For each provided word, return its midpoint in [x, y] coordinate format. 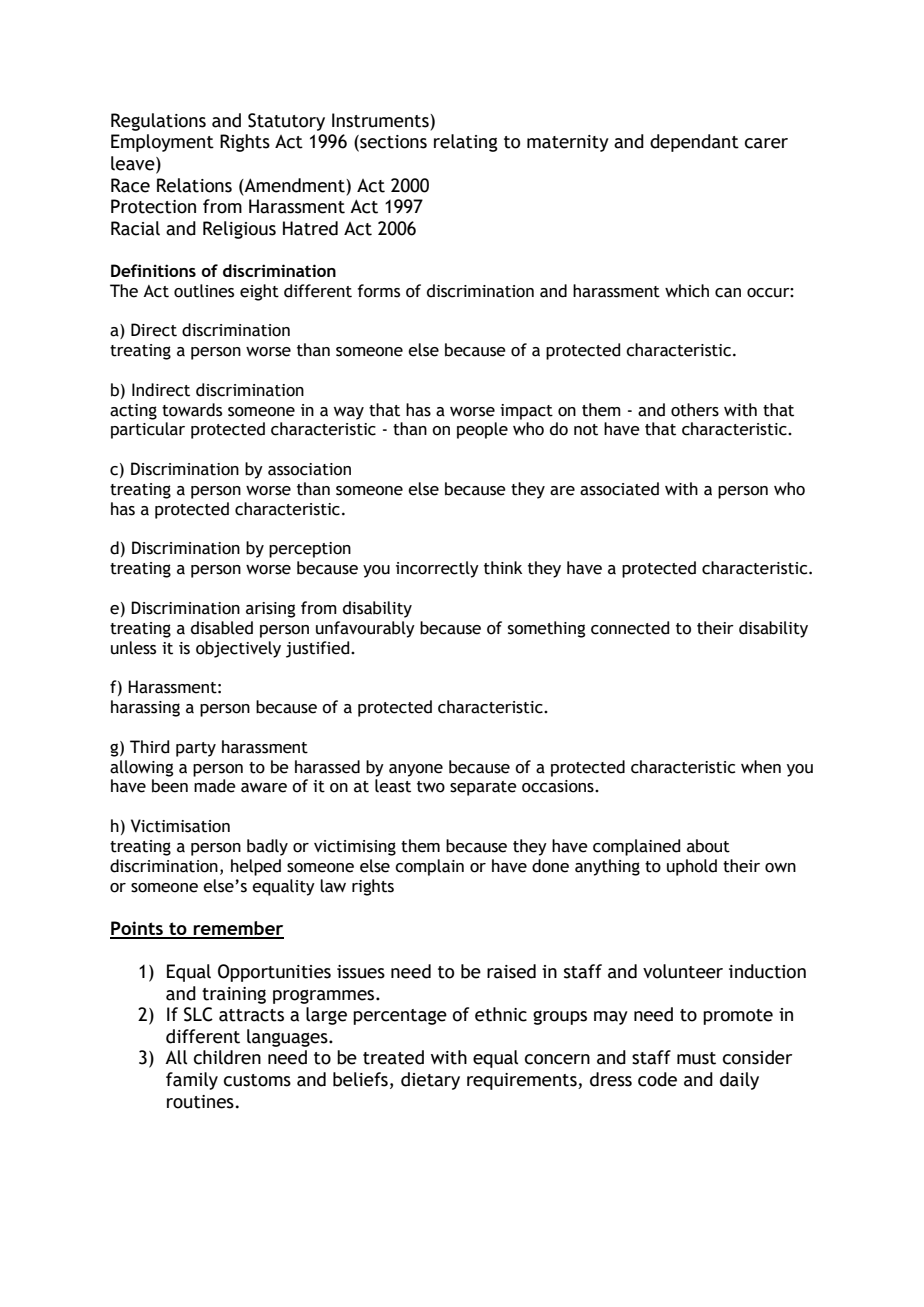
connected [630, 628]
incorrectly [437, 569]
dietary [430, 1081]
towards [192, 410]
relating [466, 143]
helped [256, 867]
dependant [694, 143]
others [695, 410]
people [482, 430]
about [708, 846]
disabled [222, 628]
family [192, 1081]
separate [483, 788]
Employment [162, 143]
